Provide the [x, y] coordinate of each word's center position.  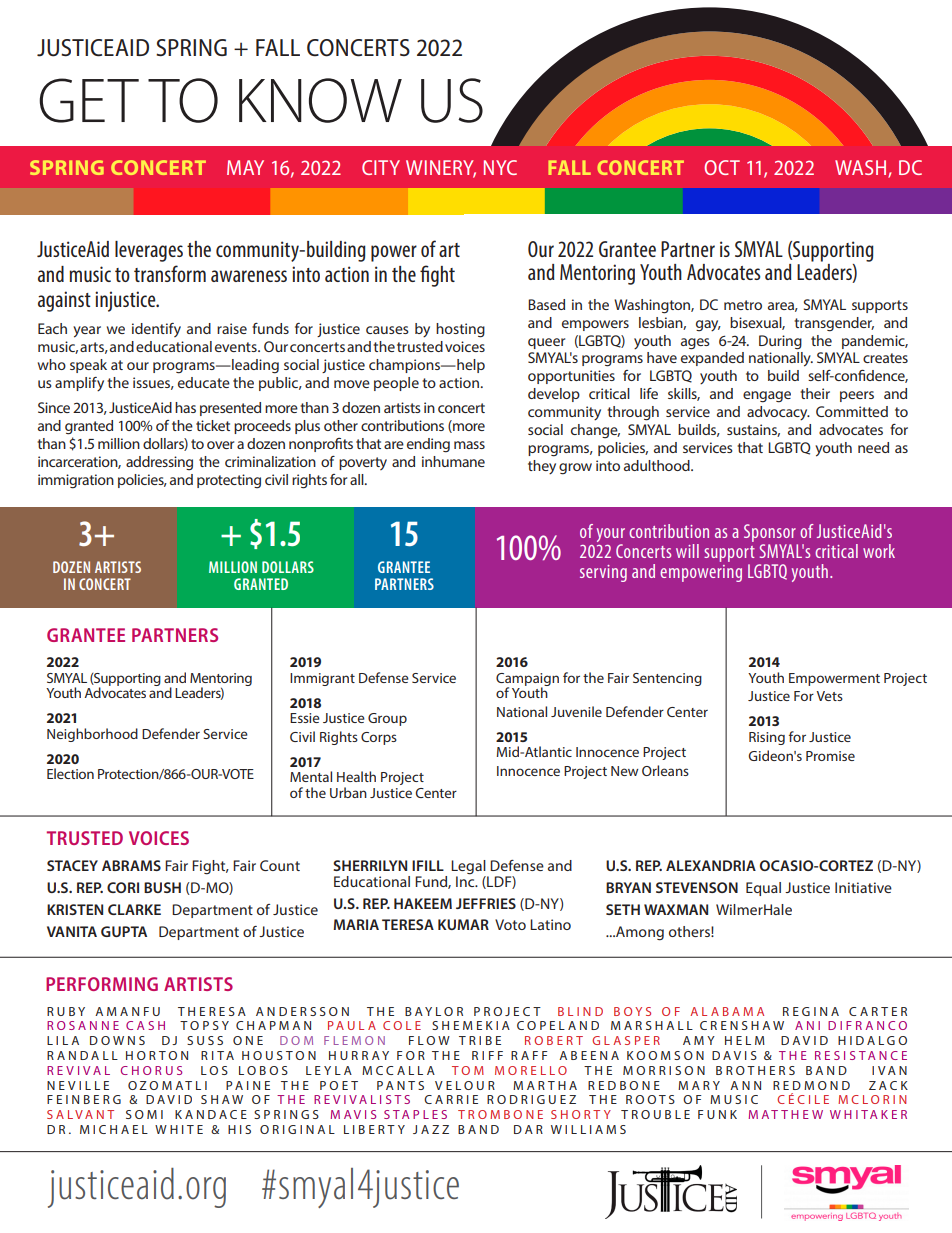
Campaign [527, 680]
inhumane [453, 461]
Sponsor [770, 533]
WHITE [179, 1129]
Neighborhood [92, 735]
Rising [767, 738]
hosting [460, 330]
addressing [159, 463]
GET [89, 100]
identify [156, 330]
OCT [722, 167]
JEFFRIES [486, 903]
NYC [500, 167]
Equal [763, 889]
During [780, 342]
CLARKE [134, 909]
